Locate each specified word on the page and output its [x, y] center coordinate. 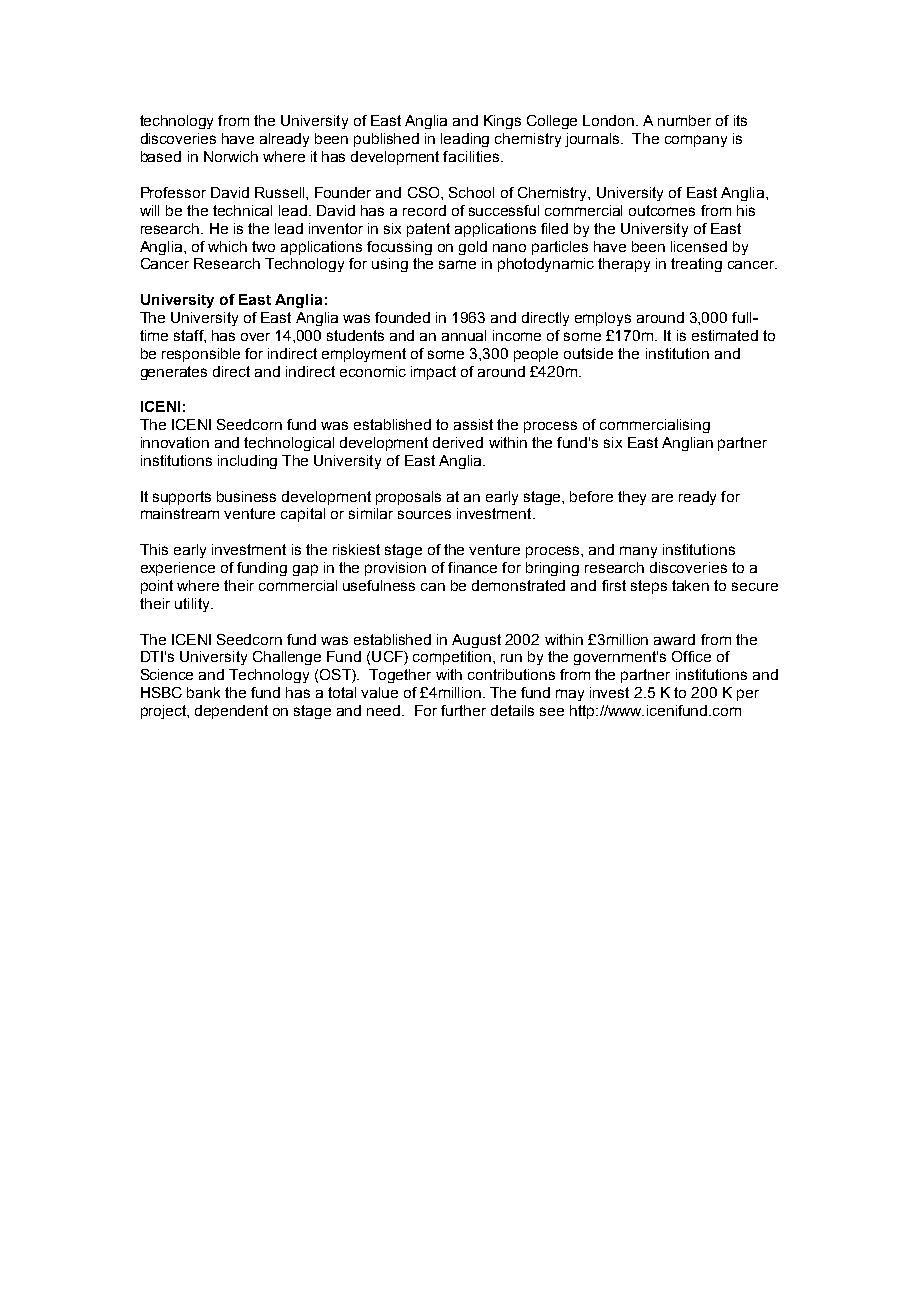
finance [472, 567]
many [638, 552]
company [696, 141]
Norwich [231, 156]
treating [696, 265]
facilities [472, 156]
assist [473, 424]
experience [178, 569]
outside [588, 353]
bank [203, 692]
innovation [175, 442]
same [457, 264]
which [227, 246]
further [463, 710]
